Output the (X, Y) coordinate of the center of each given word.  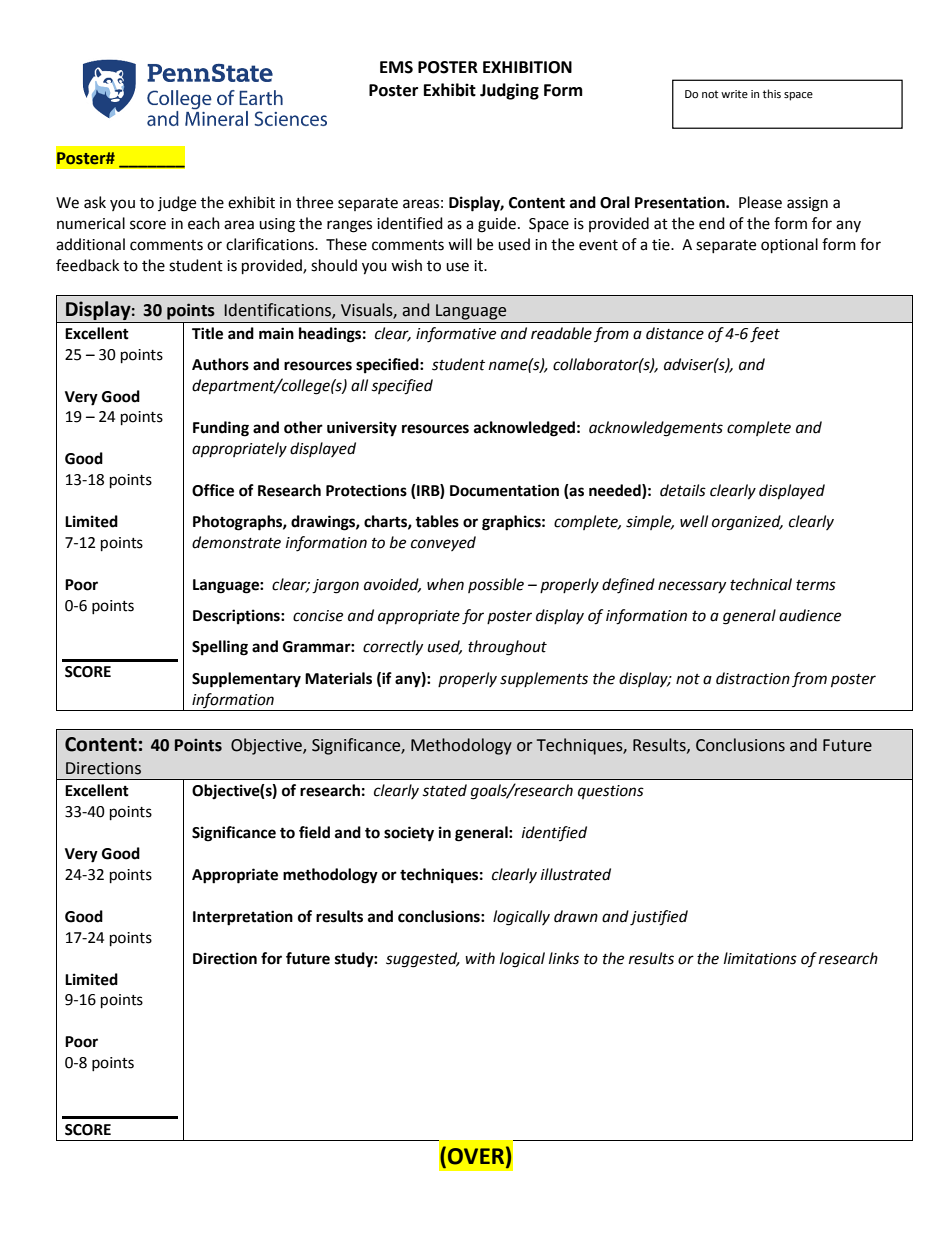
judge (177, 204)
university (362, 429)
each (204, 223)
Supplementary (246, 680)
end (712, 223)
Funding (221, 429)
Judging (509, 91)
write (734, 94)
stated (445, 790)
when (445, 584)
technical (761, 584)
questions (611, 792)
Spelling (220, 648)
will (460, 244)
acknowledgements (656, 429)
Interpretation (243, 918)
